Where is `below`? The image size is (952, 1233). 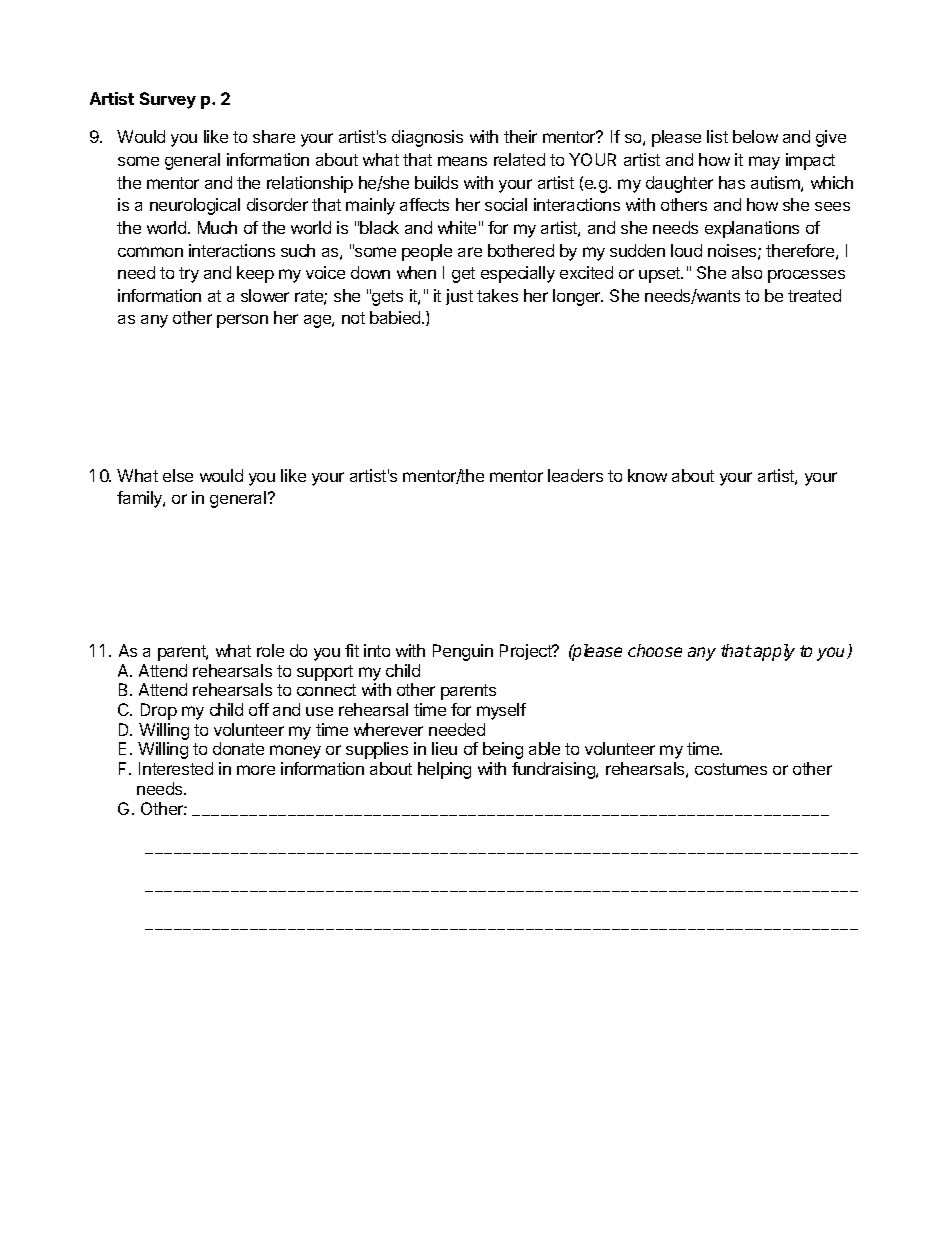
below is located at coordinates (755, 136).
